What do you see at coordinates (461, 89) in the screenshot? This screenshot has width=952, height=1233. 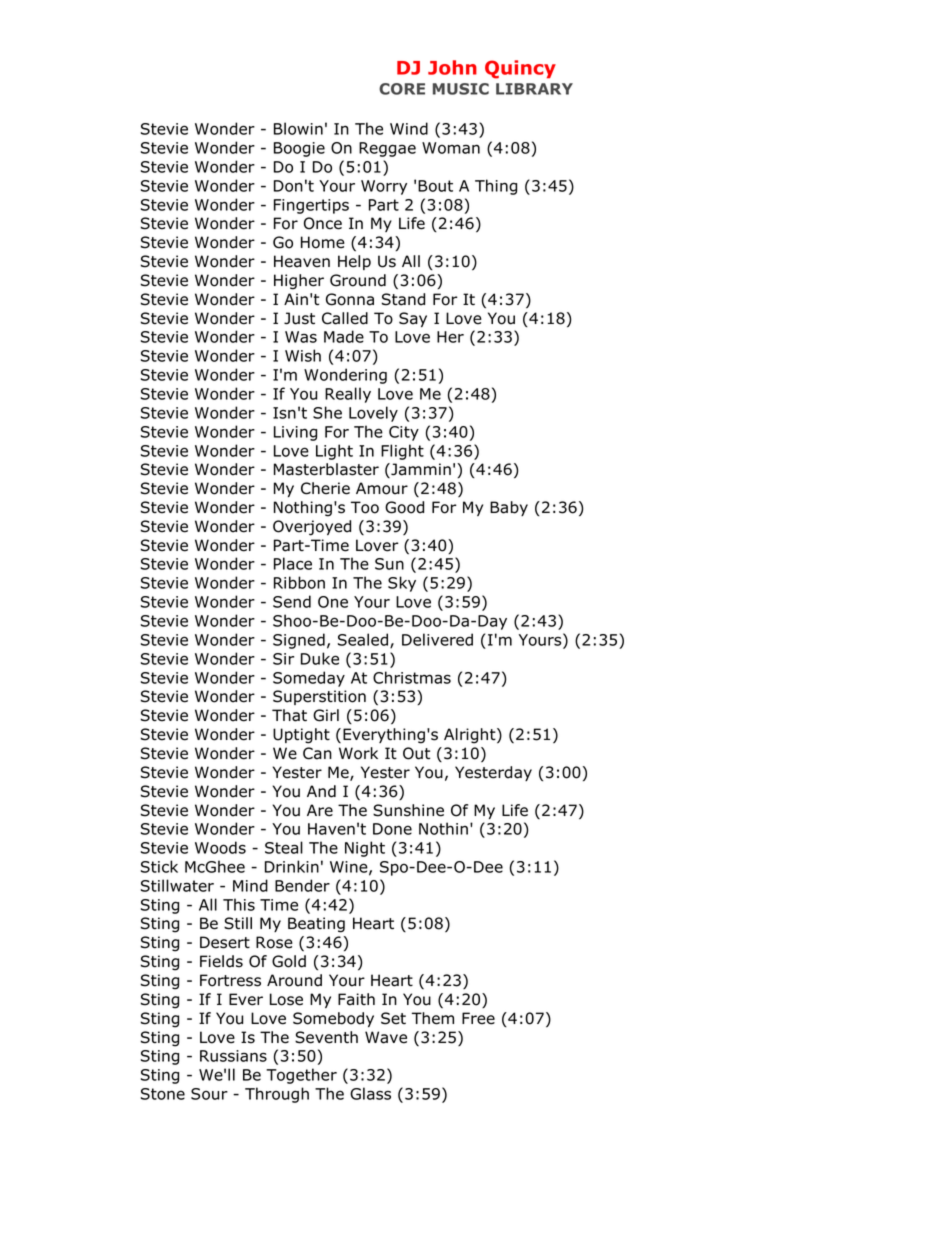 I see `MUSIC` at bounding box center [461, 89].
